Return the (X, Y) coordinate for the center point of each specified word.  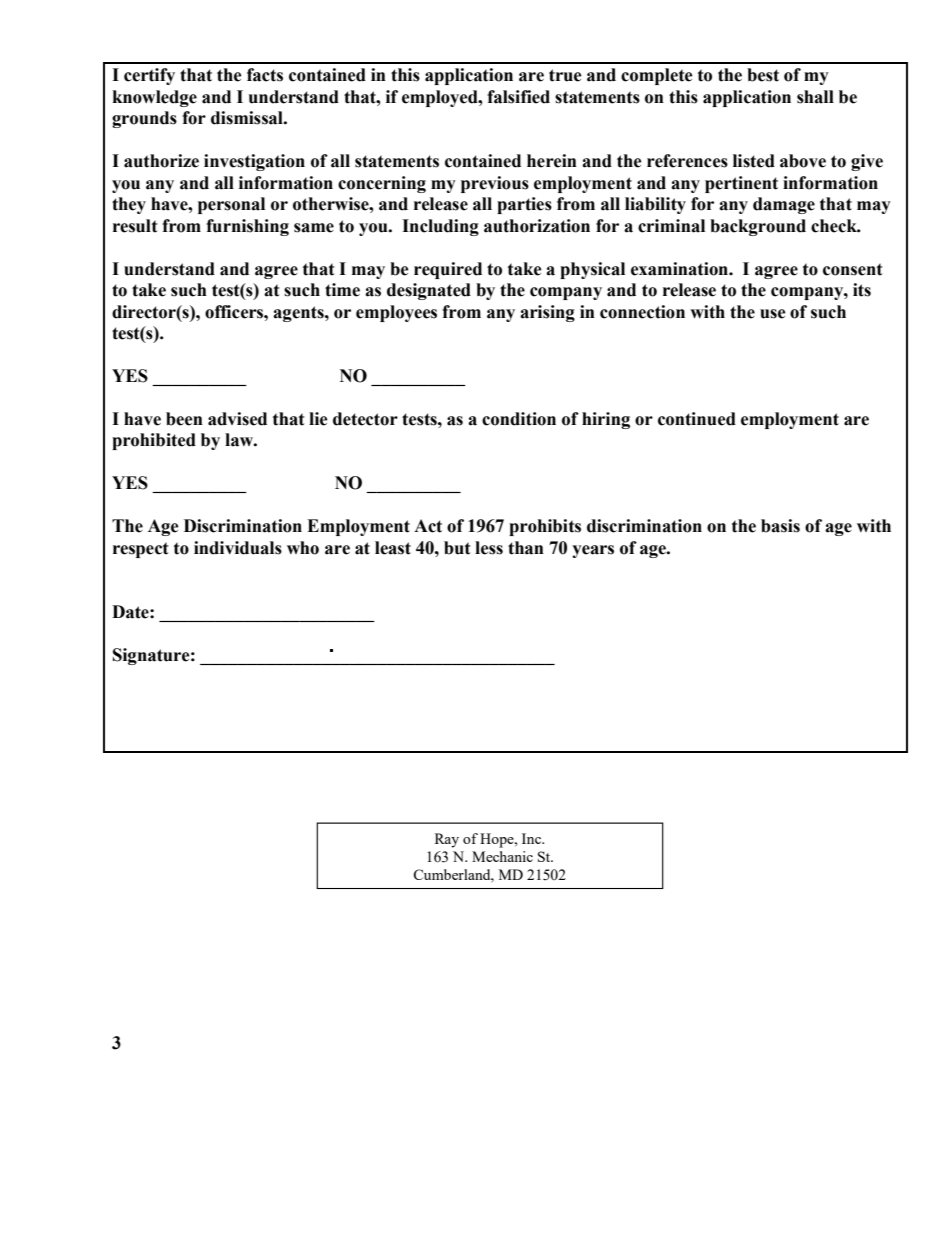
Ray (447, 840)
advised (237, 419)
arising (547, 313)
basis (780, 526)
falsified (518, 97)
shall (815, 97)
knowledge (155, 98)
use (773, 314)
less (489, 548)
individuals (238, 548)
